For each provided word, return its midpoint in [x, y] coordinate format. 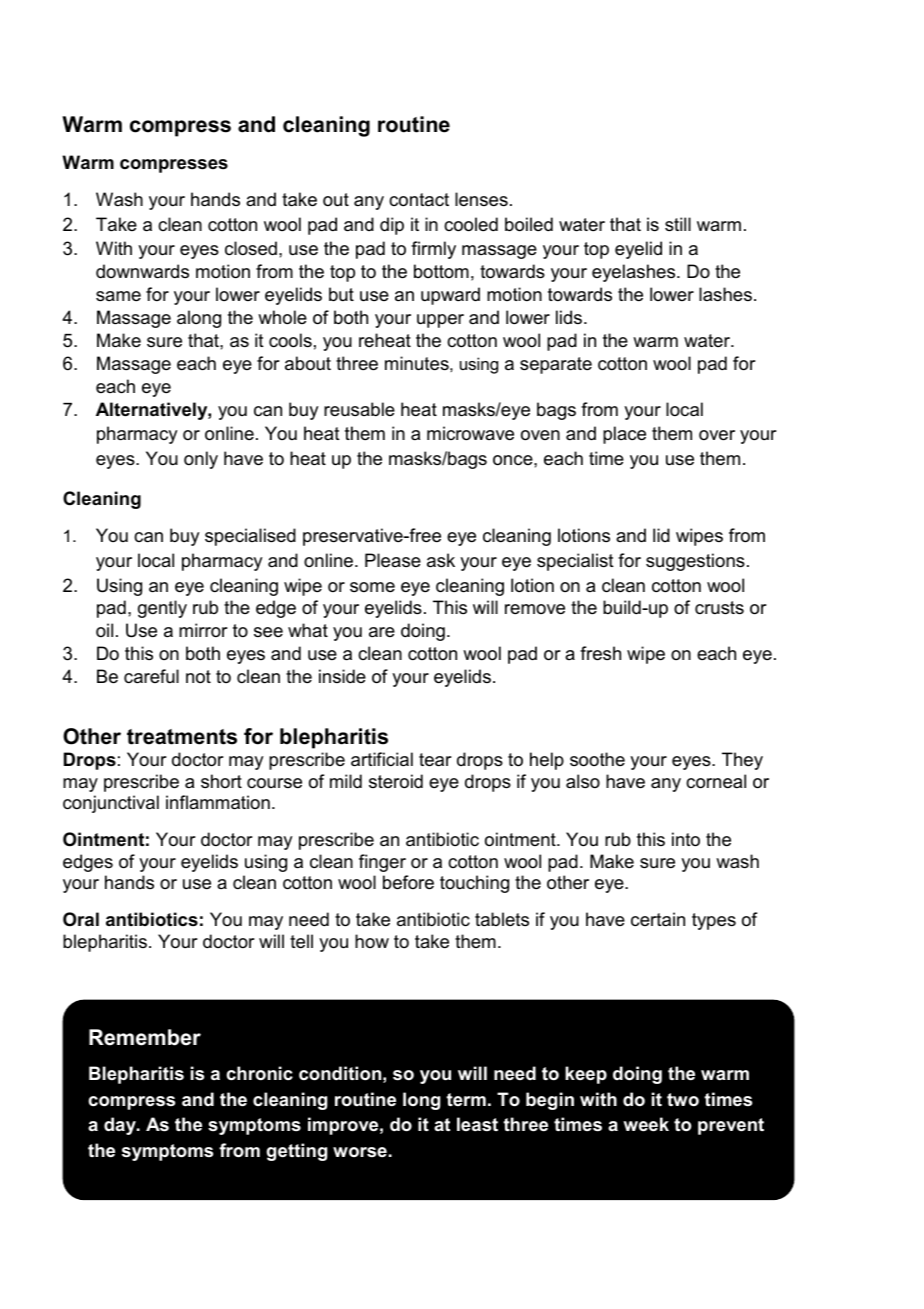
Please [393, 560]
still [678, 224]
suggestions [695, 562]
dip [392, 226]
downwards [142, 271]
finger [382, 863]
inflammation [218, 802]
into [686, 839]
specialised [250, 537]
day [121, 1126]
